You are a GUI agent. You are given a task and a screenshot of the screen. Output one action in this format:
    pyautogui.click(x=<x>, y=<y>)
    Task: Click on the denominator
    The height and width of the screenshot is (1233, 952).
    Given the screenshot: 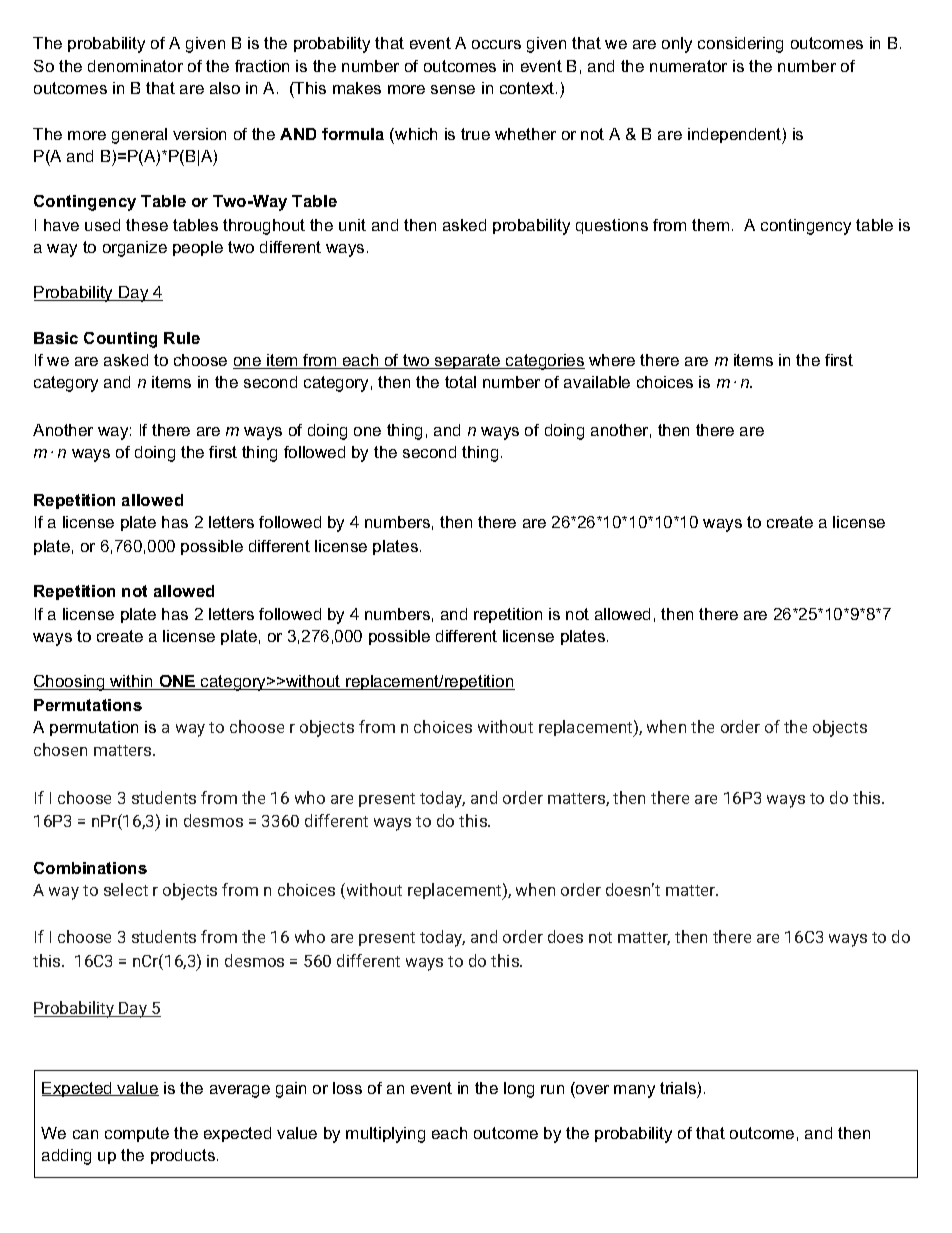 What is the action you would take?
    pyautogui.click(x=135, y=66)
